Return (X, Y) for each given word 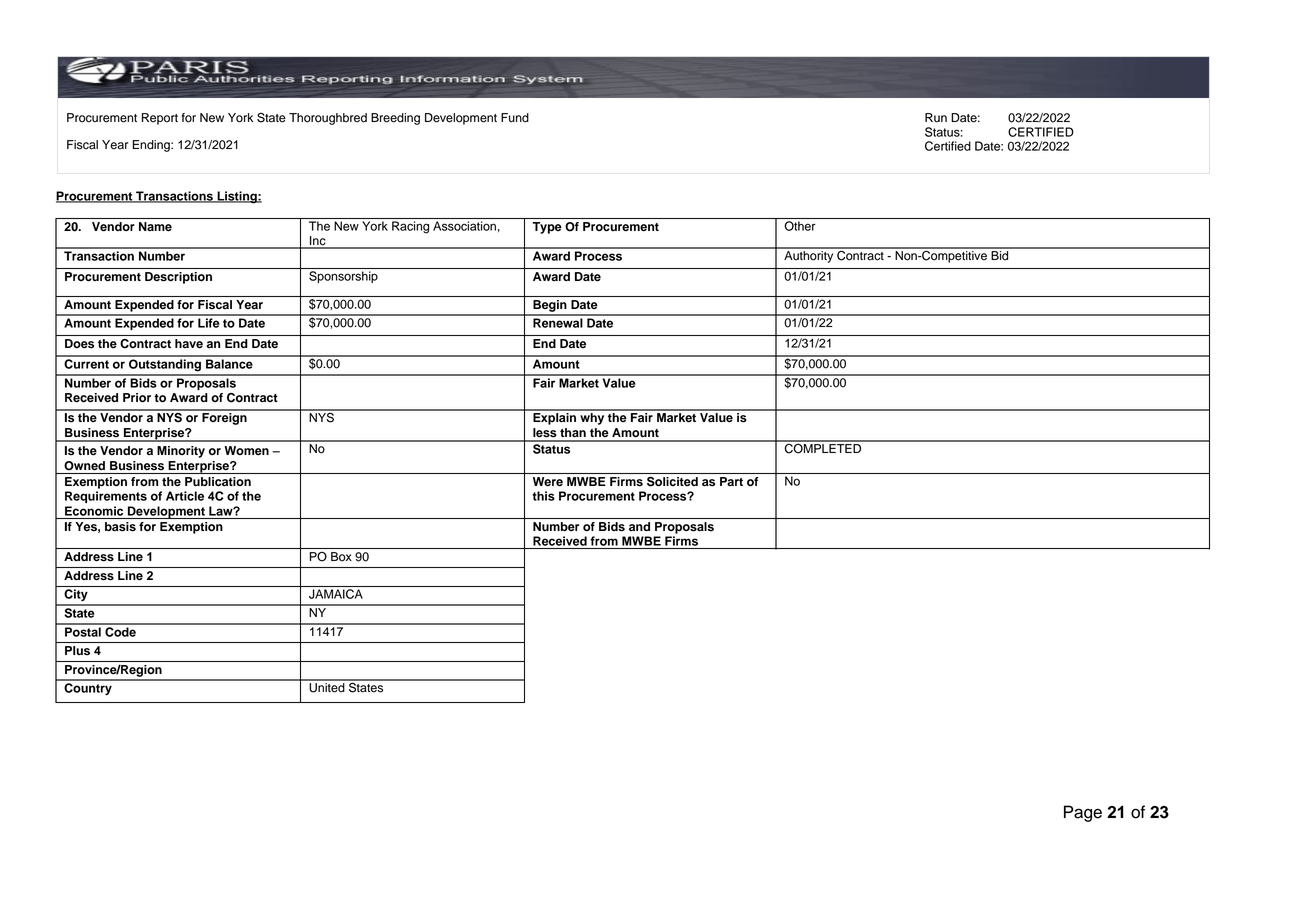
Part (731, 481)
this (544, 496)
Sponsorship (343, 277)
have (189, 343)
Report (160, 119)
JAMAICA (336, 594)
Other (800, 226)
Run (936, 118)
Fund (515, 118)
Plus (77, 650)
